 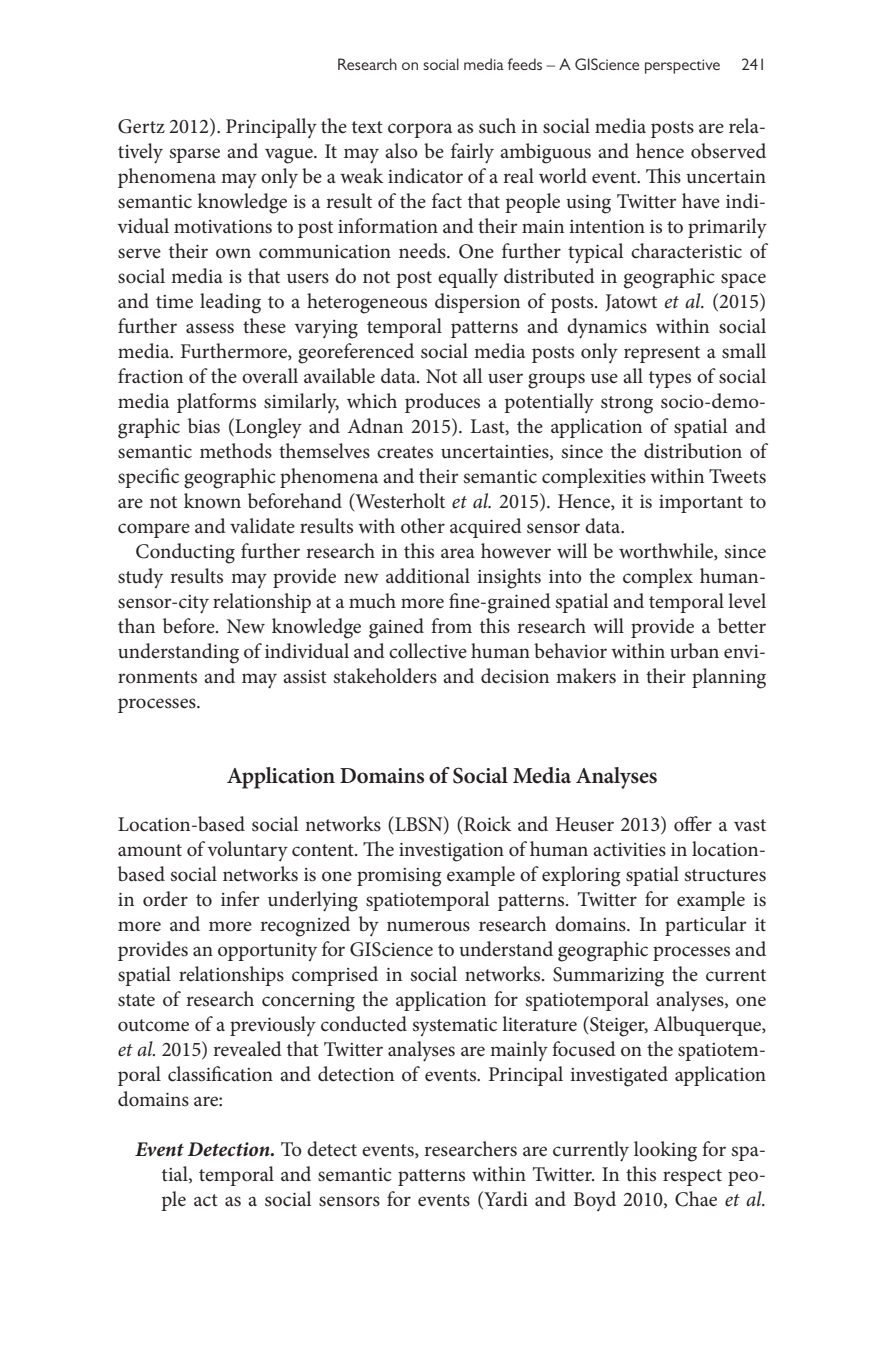 I want to click on Gertz, so click(x=141, y=126).
